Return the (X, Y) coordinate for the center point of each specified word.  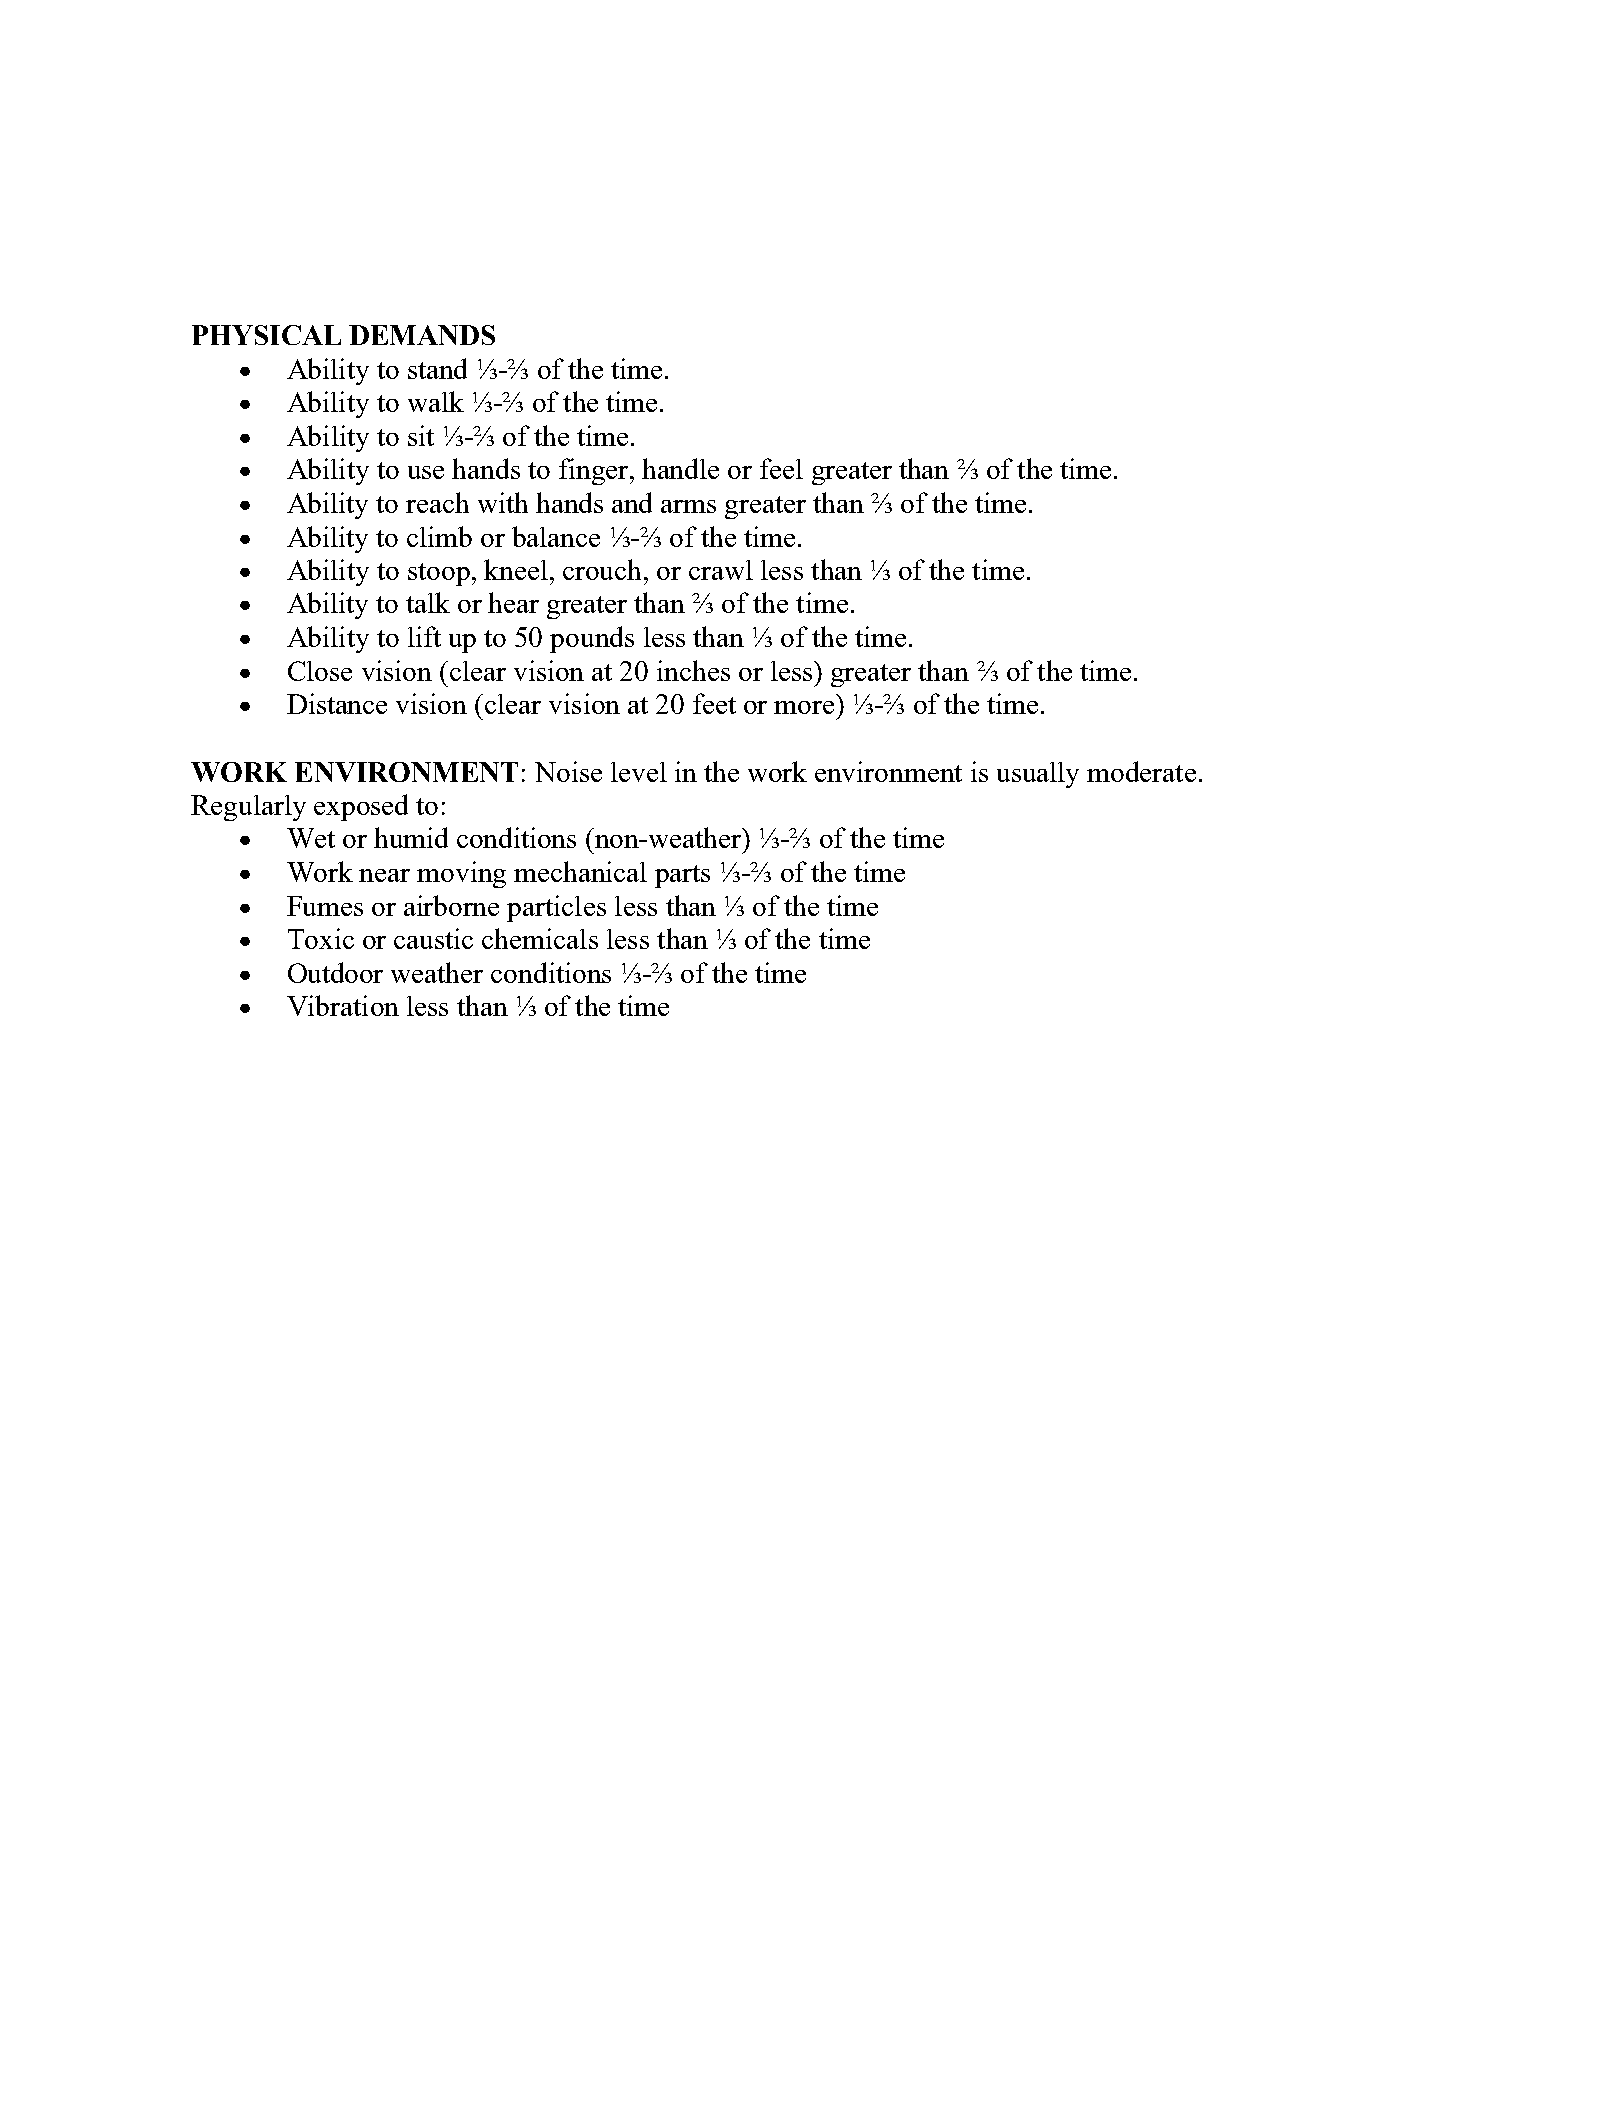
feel (781, 468)
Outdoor (335, 972)
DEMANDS (422, 335)
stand (437, 368)
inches (693, 670)
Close (320, 671)
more (804, 707)
